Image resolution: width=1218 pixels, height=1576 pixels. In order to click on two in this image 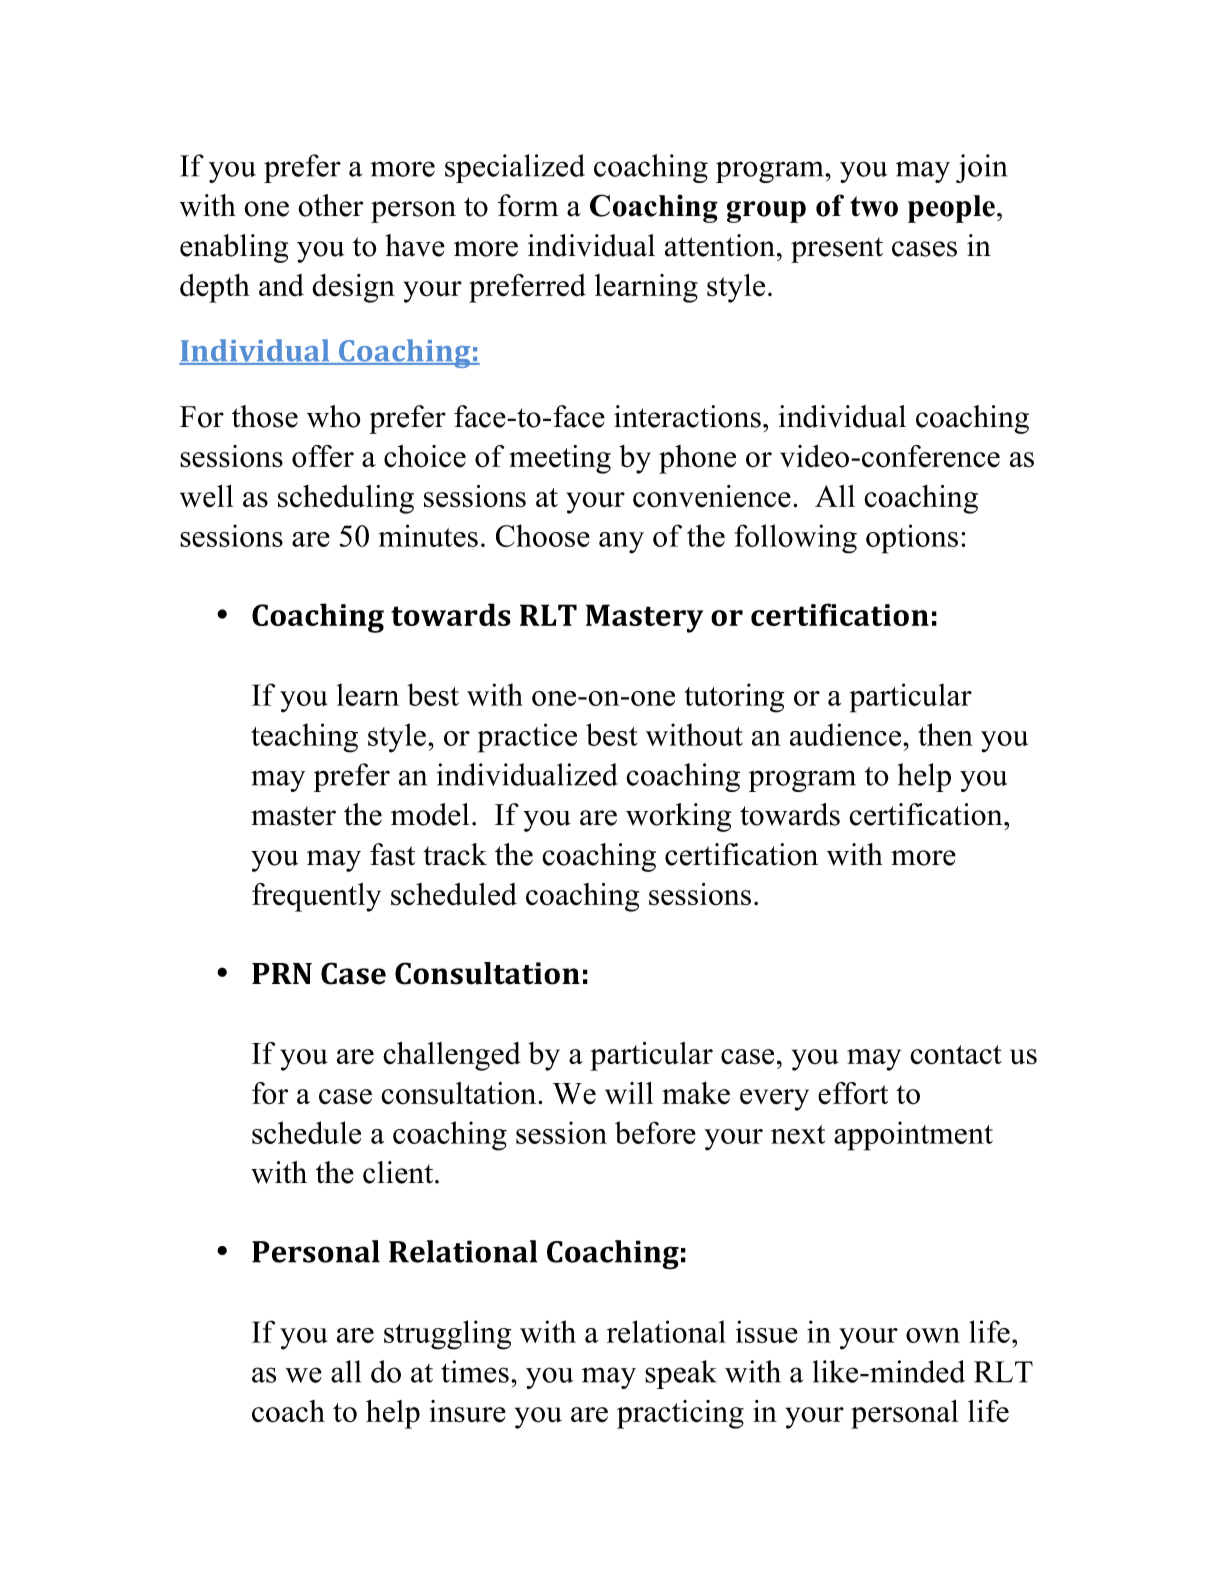, I will do `click(874, 206)`.
